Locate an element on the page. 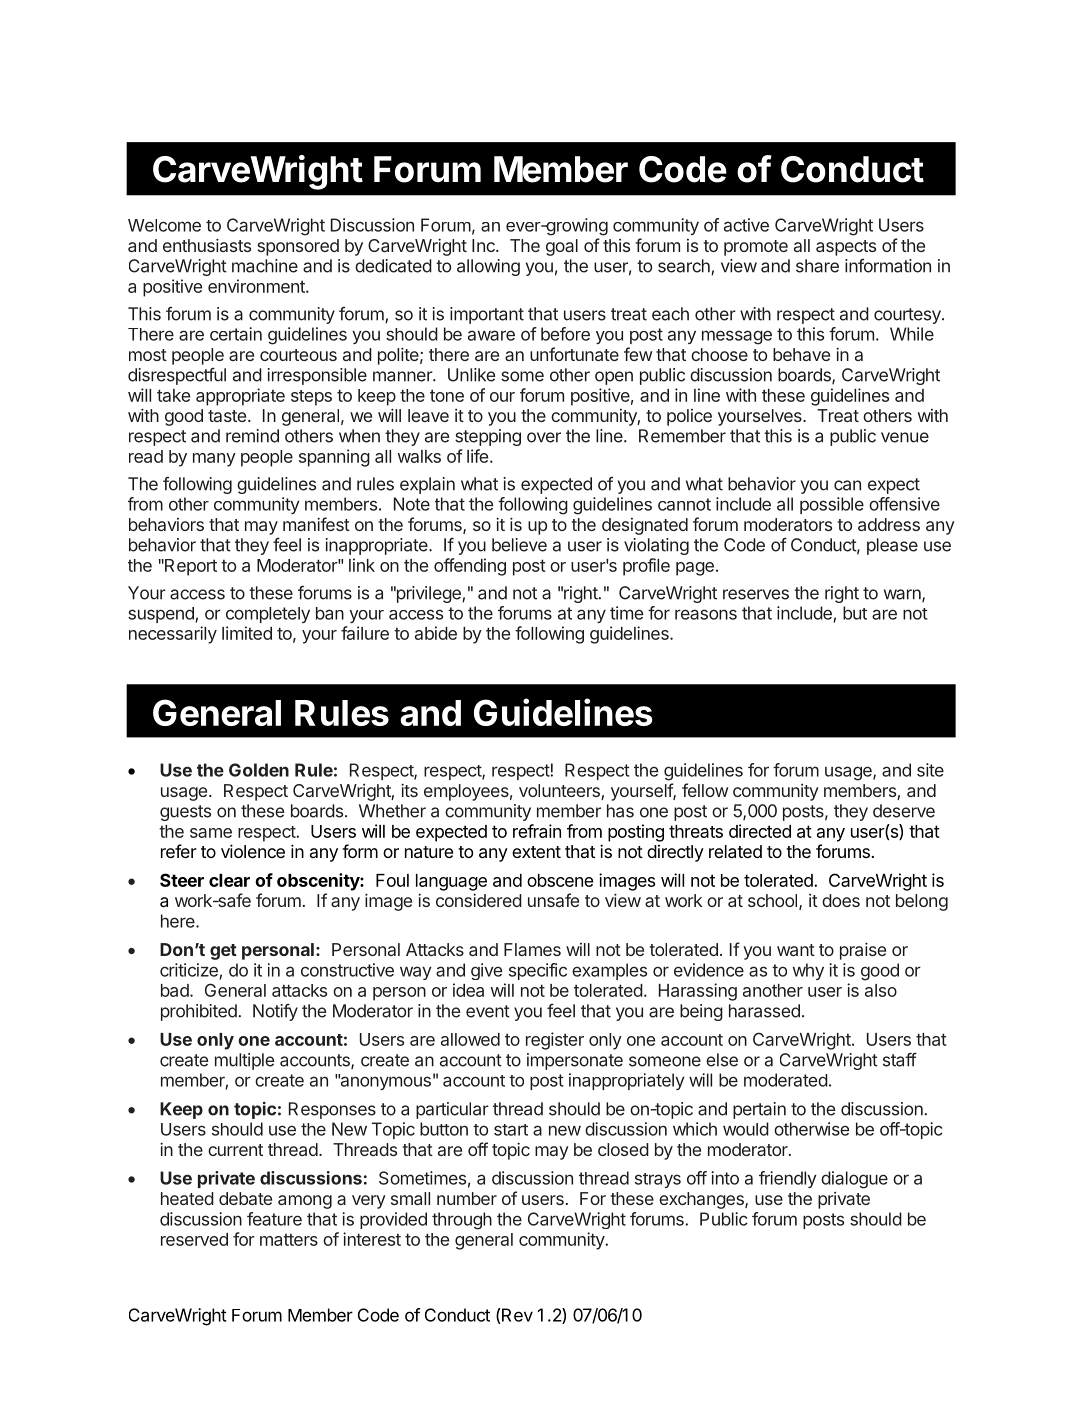 The height and width of the image is (1403, 1084). obscene is located at coordinates (560, 880).
